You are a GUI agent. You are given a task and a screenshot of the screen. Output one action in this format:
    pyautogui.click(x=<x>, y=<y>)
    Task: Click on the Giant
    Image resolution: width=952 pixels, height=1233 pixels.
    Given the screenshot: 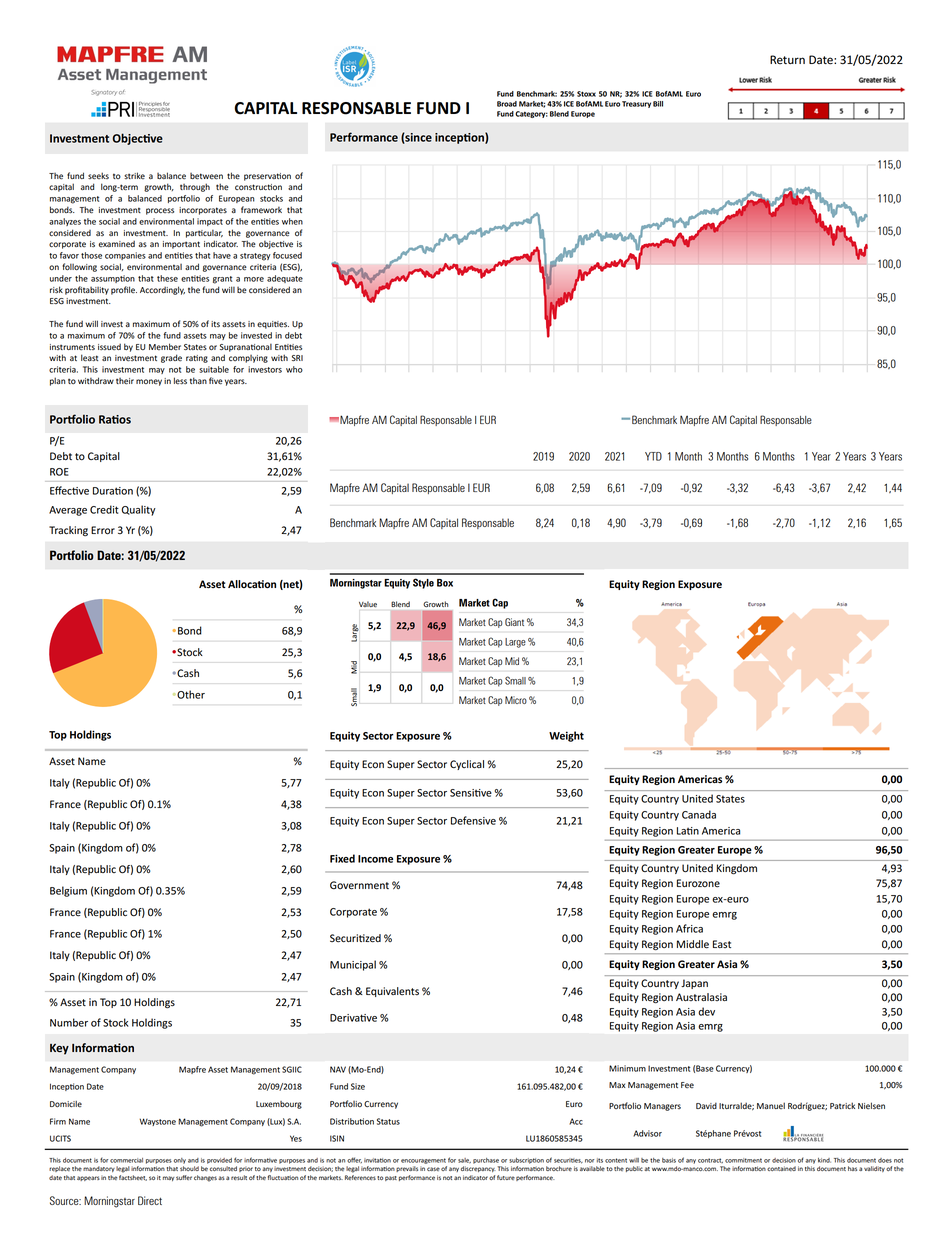 What is the action you would take?
    pyautogui.click(x=514, y=622)
